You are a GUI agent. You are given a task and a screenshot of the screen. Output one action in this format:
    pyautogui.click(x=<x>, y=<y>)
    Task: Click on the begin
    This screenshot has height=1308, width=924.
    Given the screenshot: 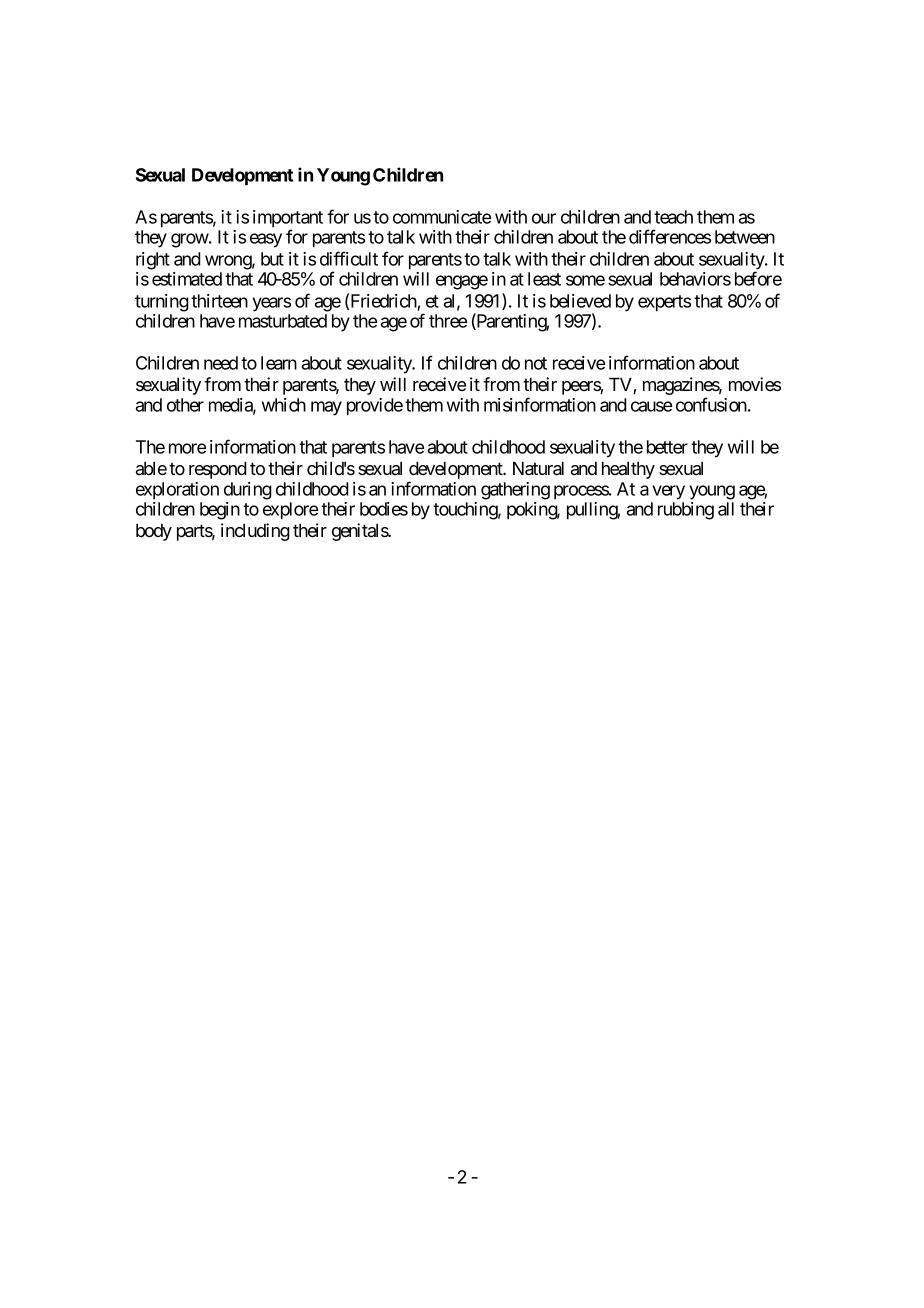 What is the action you would take?
    pyautogui.click(x=220, y=511)
